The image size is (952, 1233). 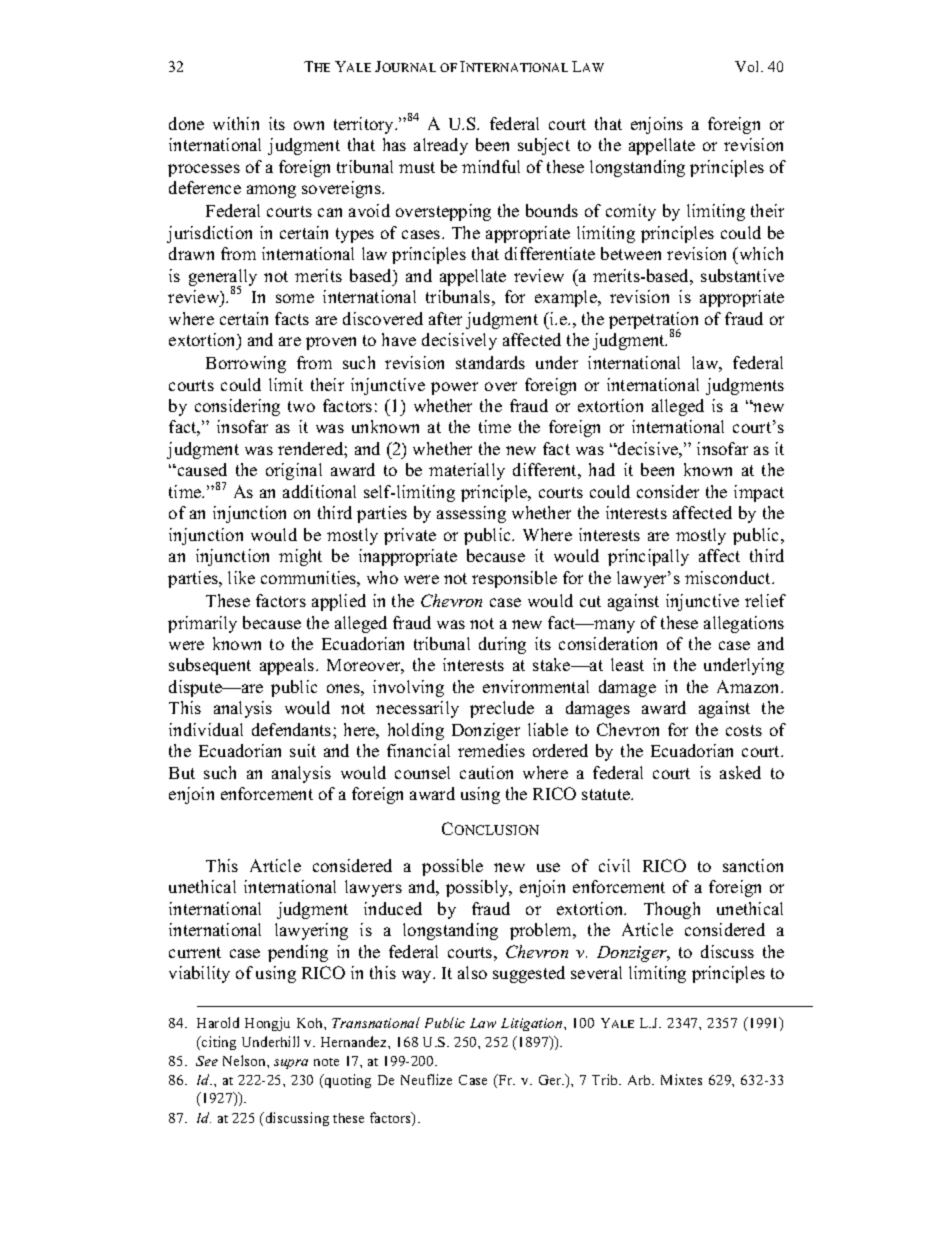 I want to click on mindful, so click(x=491, y=166).
